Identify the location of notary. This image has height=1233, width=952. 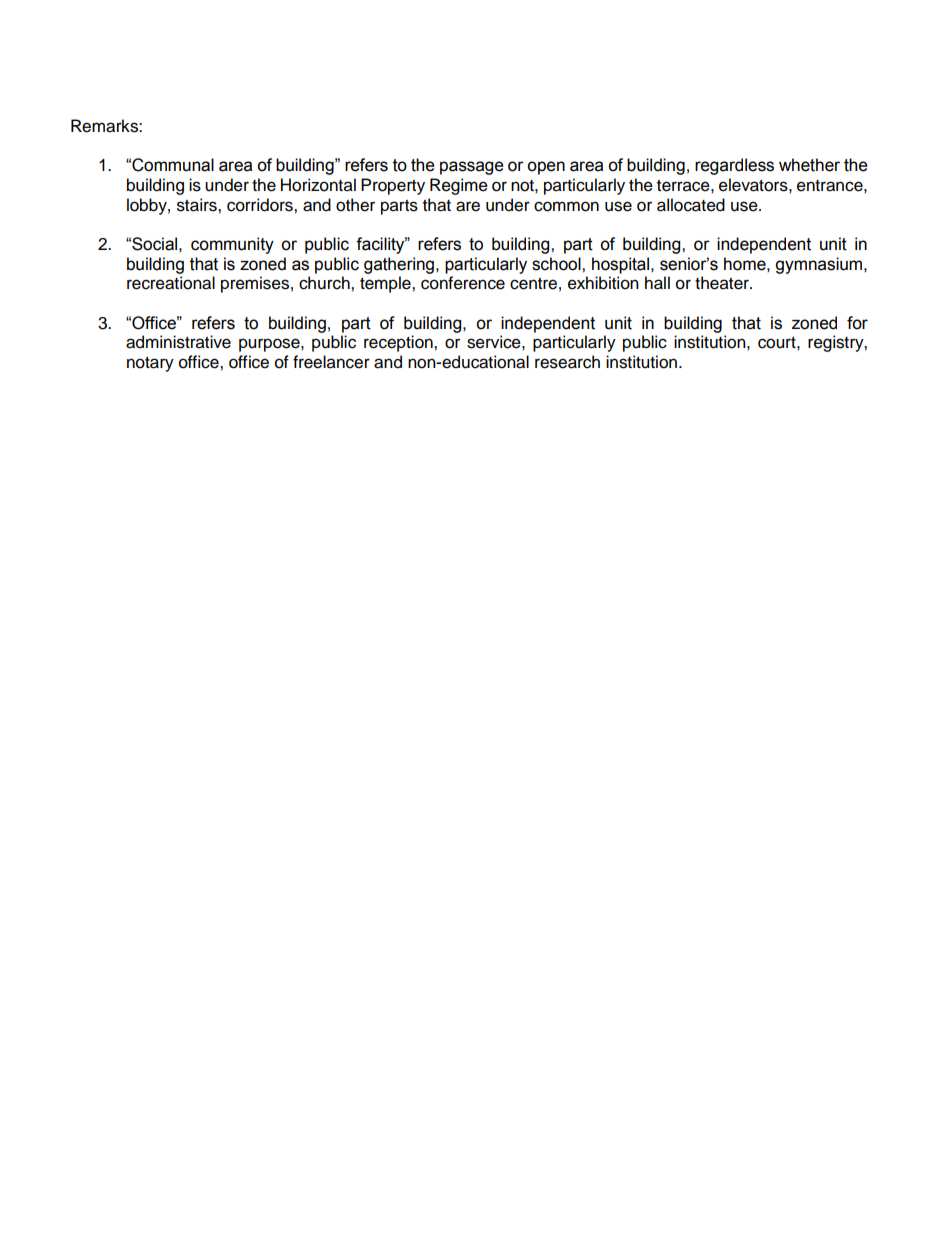
(150, 364).
